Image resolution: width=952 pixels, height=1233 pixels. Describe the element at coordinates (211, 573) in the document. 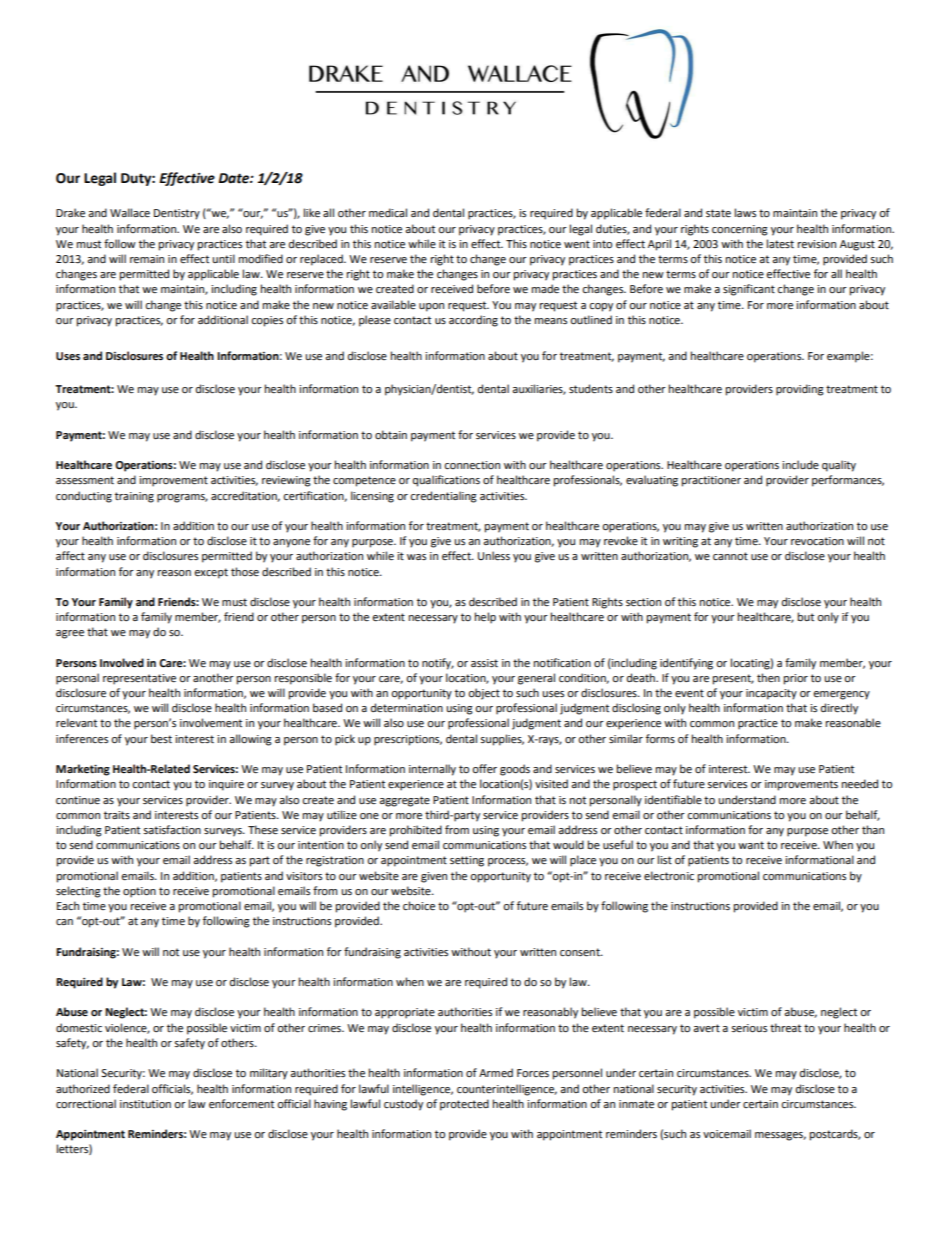

I see `except` at that location.
